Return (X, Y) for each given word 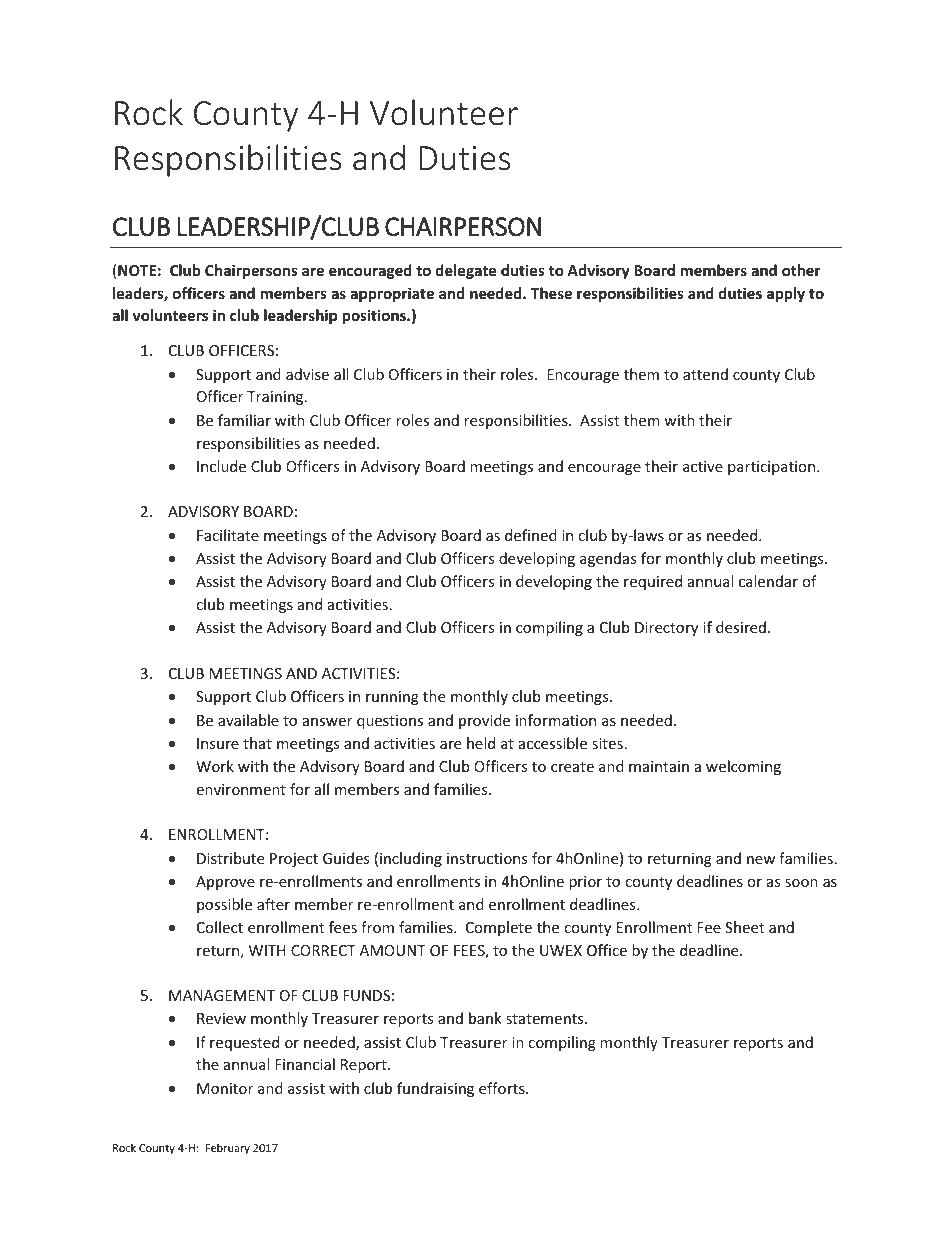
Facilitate (228, 535)
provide (484, 721)
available (248, 720)
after (273, 904)
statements (546, 1019)
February (227, 1148)
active (703, 466)
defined (531, 535)
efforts (503, 1088)
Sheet (744, 927)
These (551, 293)
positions (375, 316)
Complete (499, 928)
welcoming (743, 767)
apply (786, 294)
